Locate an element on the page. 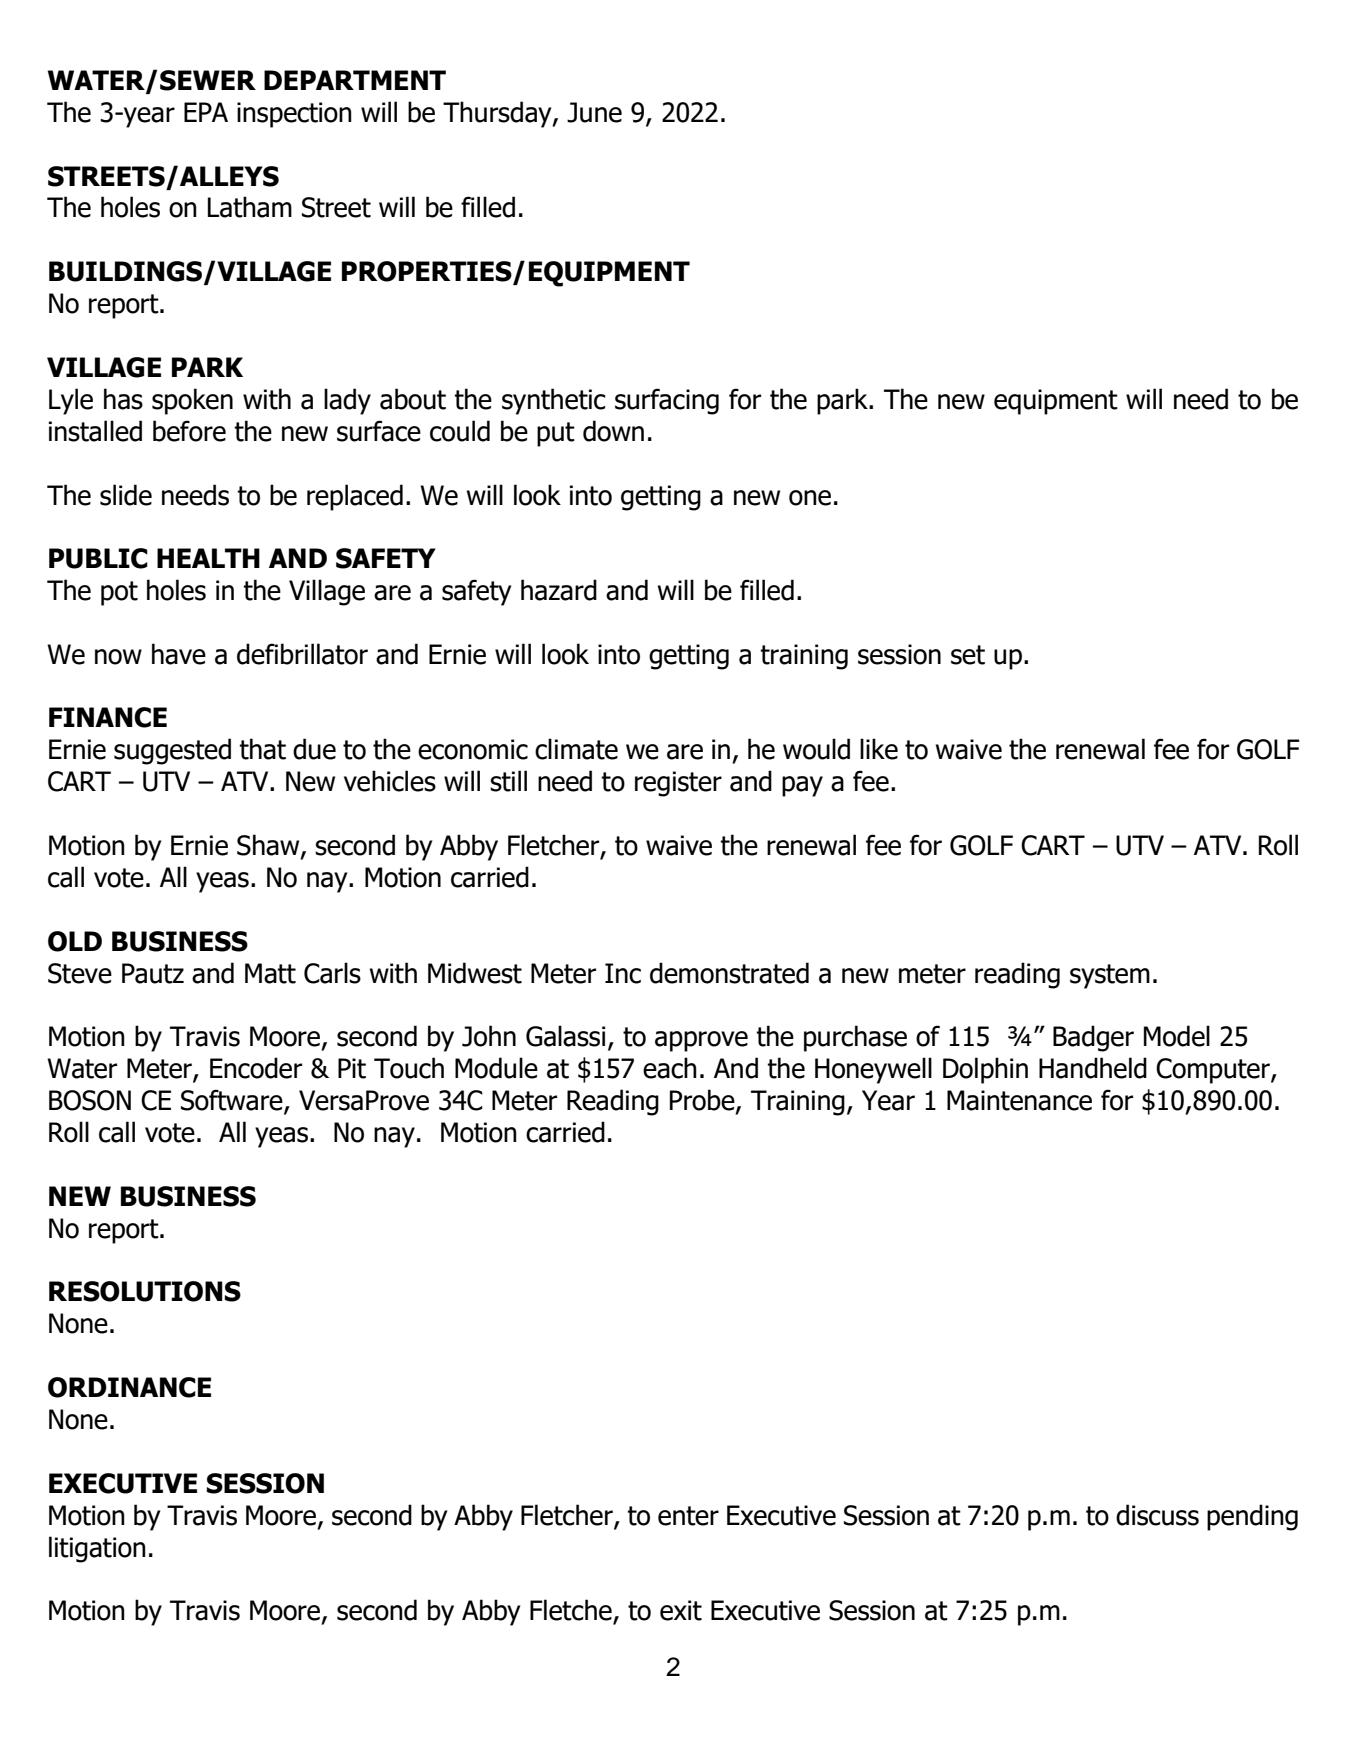 The height and width of the image is (1743, 1347). surfacing is located at coordinates (667, 401).
